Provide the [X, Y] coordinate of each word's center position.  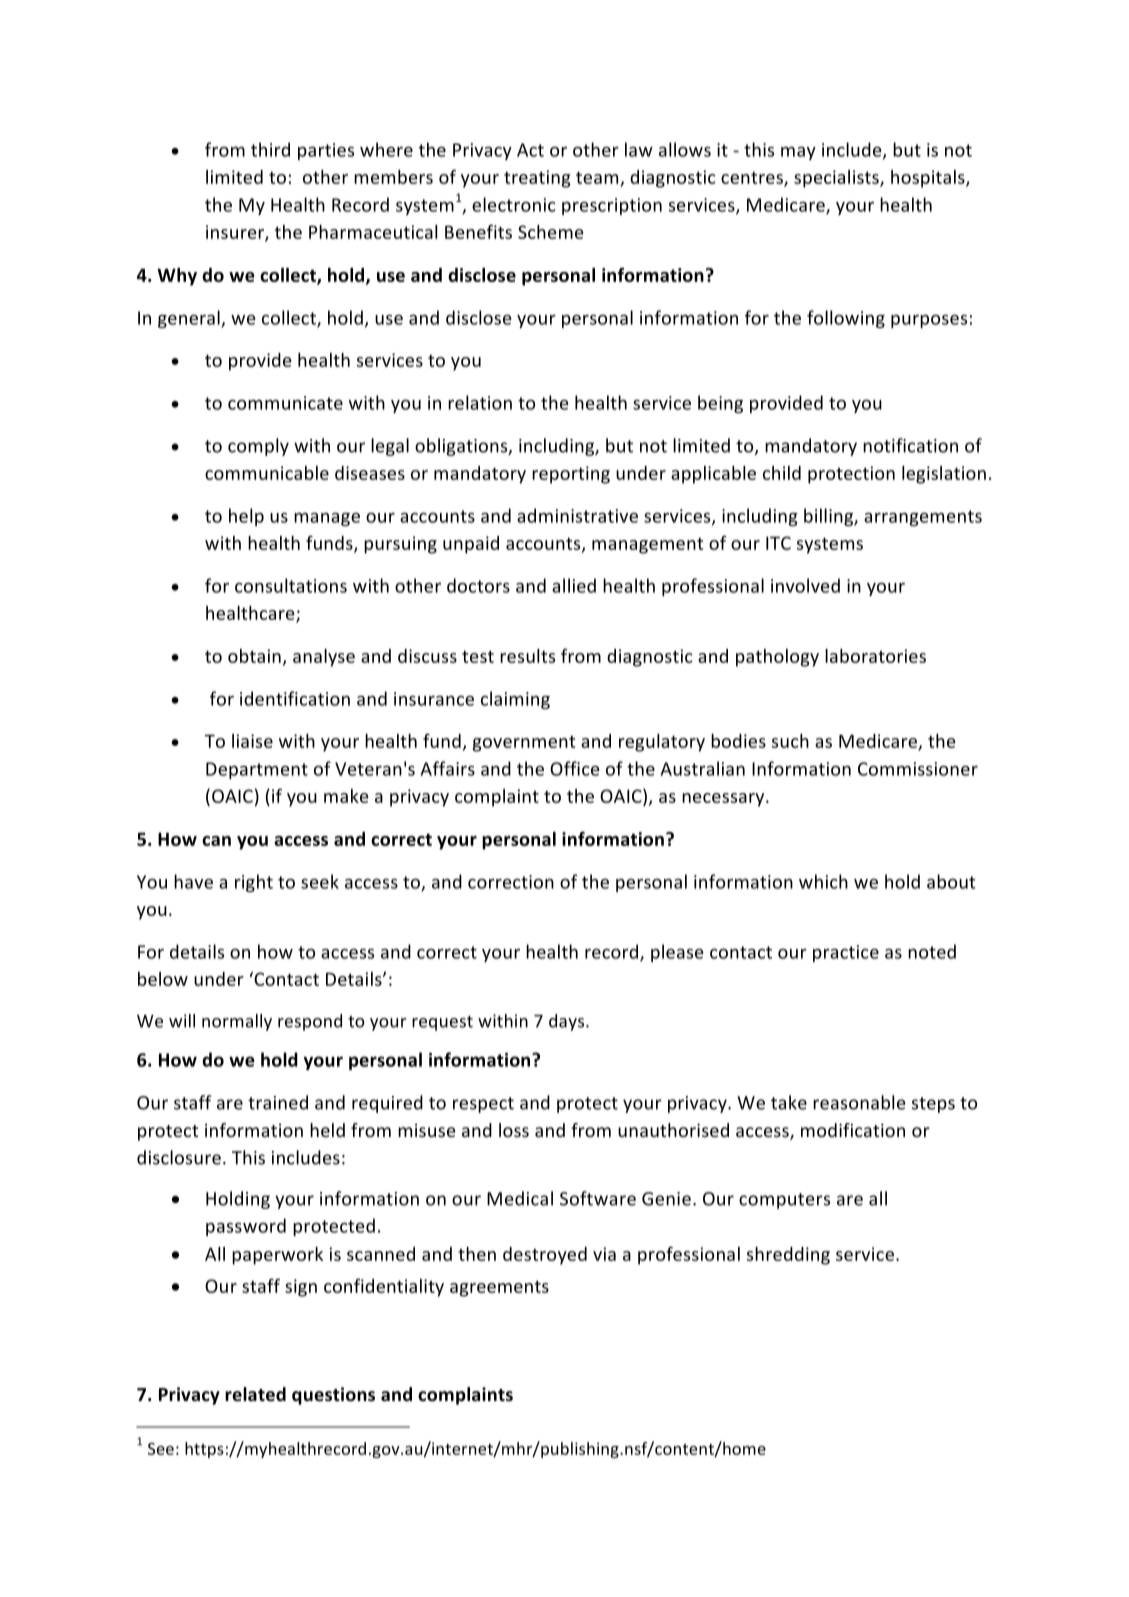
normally [237, 1022]
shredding [788, 1256]
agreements [499, 1288]
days [568, 1022]
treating [537, 179]
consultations [291, 585]
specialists [837, 179]
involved [805, 585]
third [270, 149]
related [255, 1394]
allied [574, 585]
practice [846, 953]
